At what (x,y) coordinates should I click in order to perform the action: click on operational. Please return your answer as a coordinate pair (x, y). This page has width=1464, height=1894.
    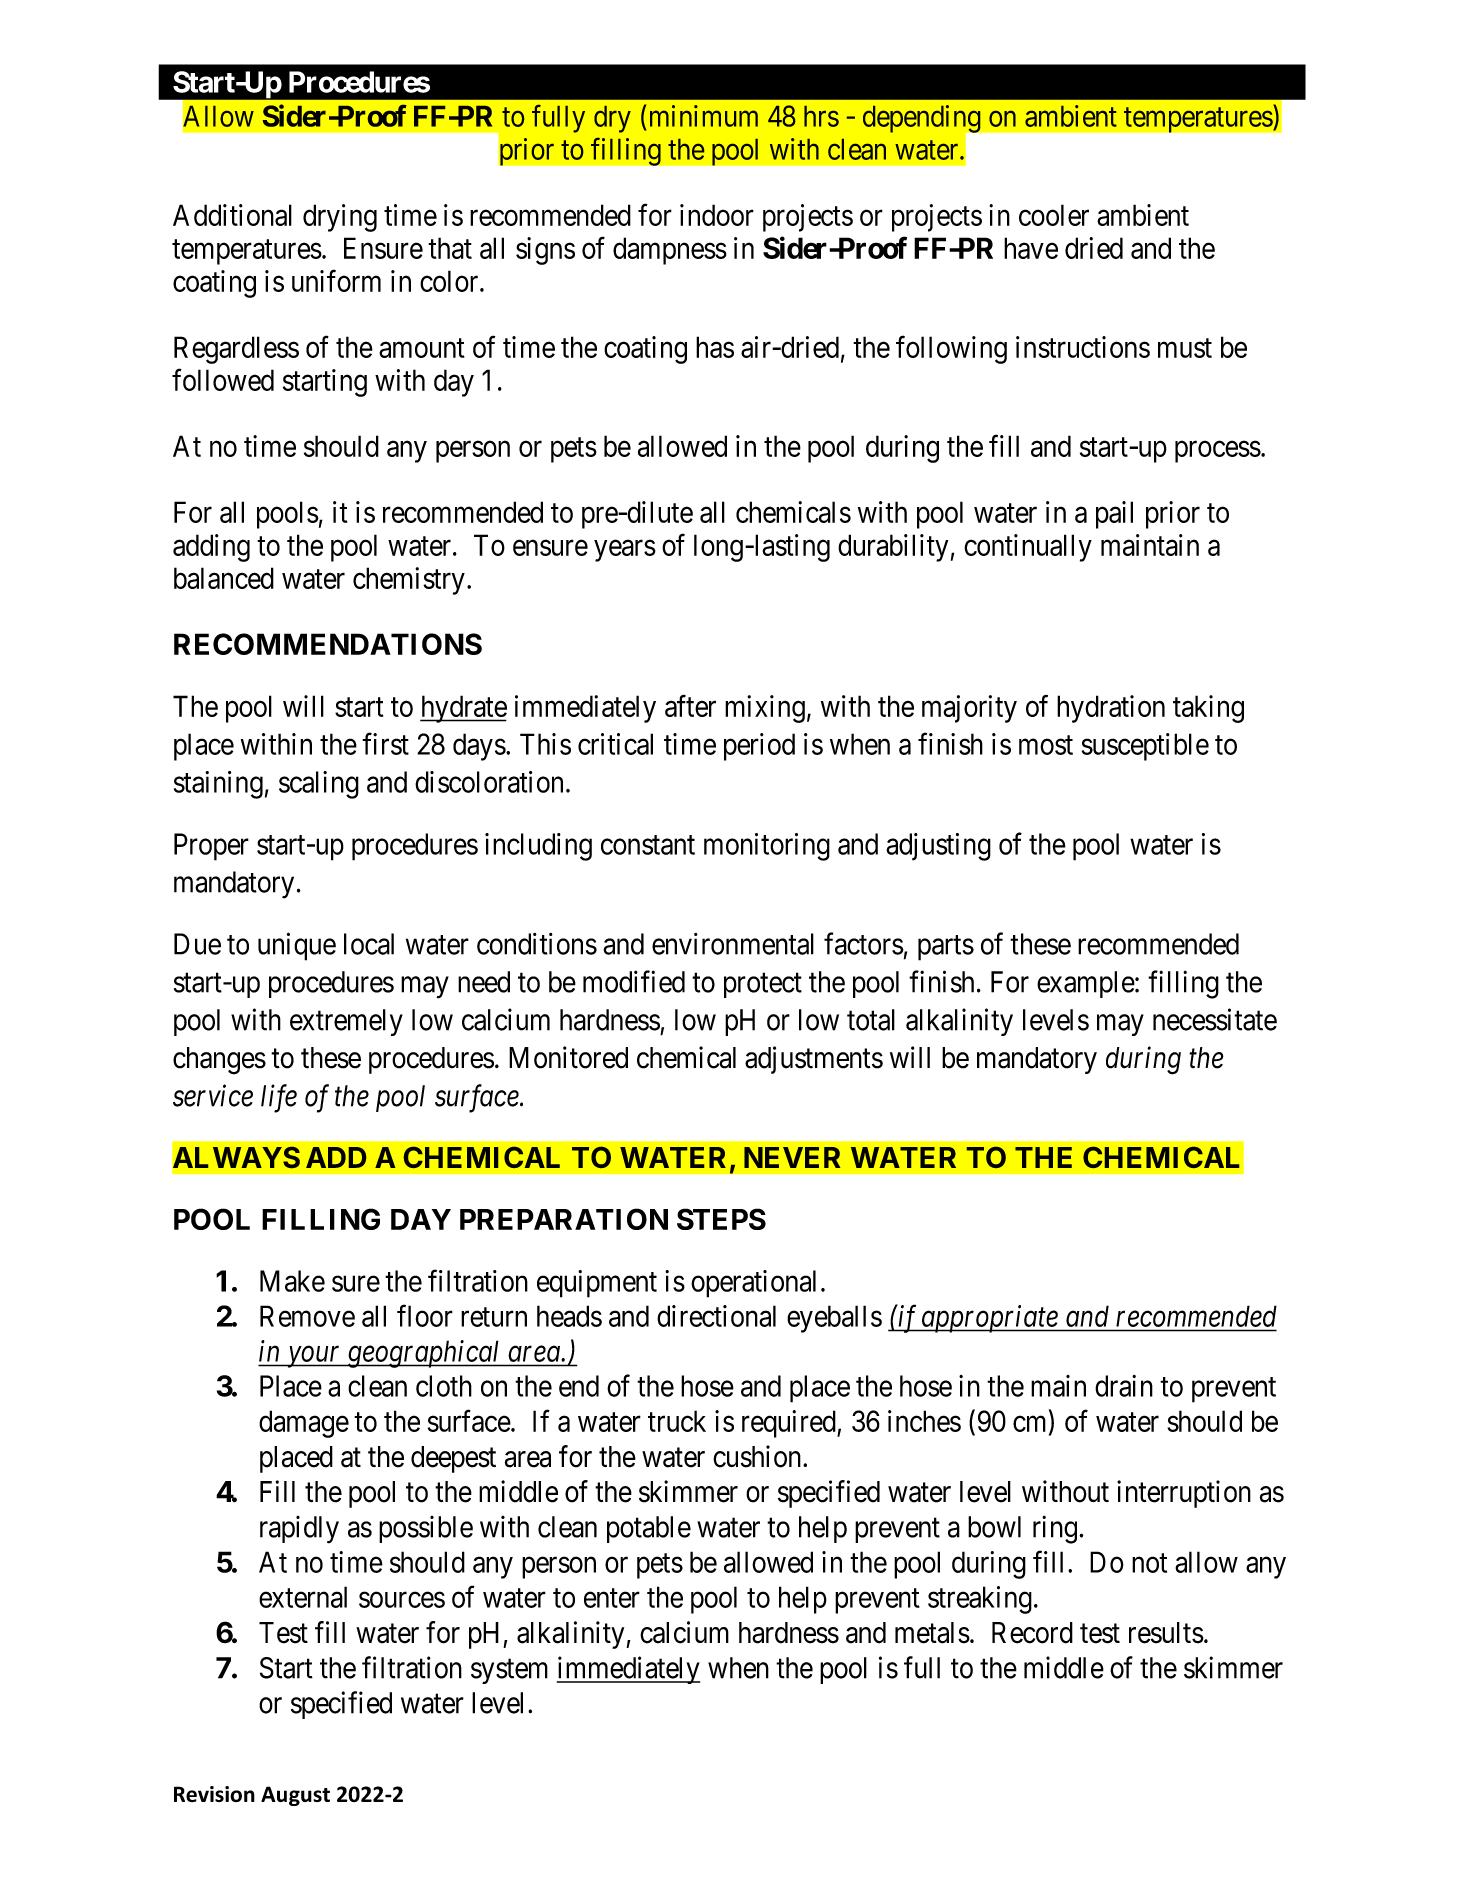
    Looking at the image, I should click on (753, 1284).
